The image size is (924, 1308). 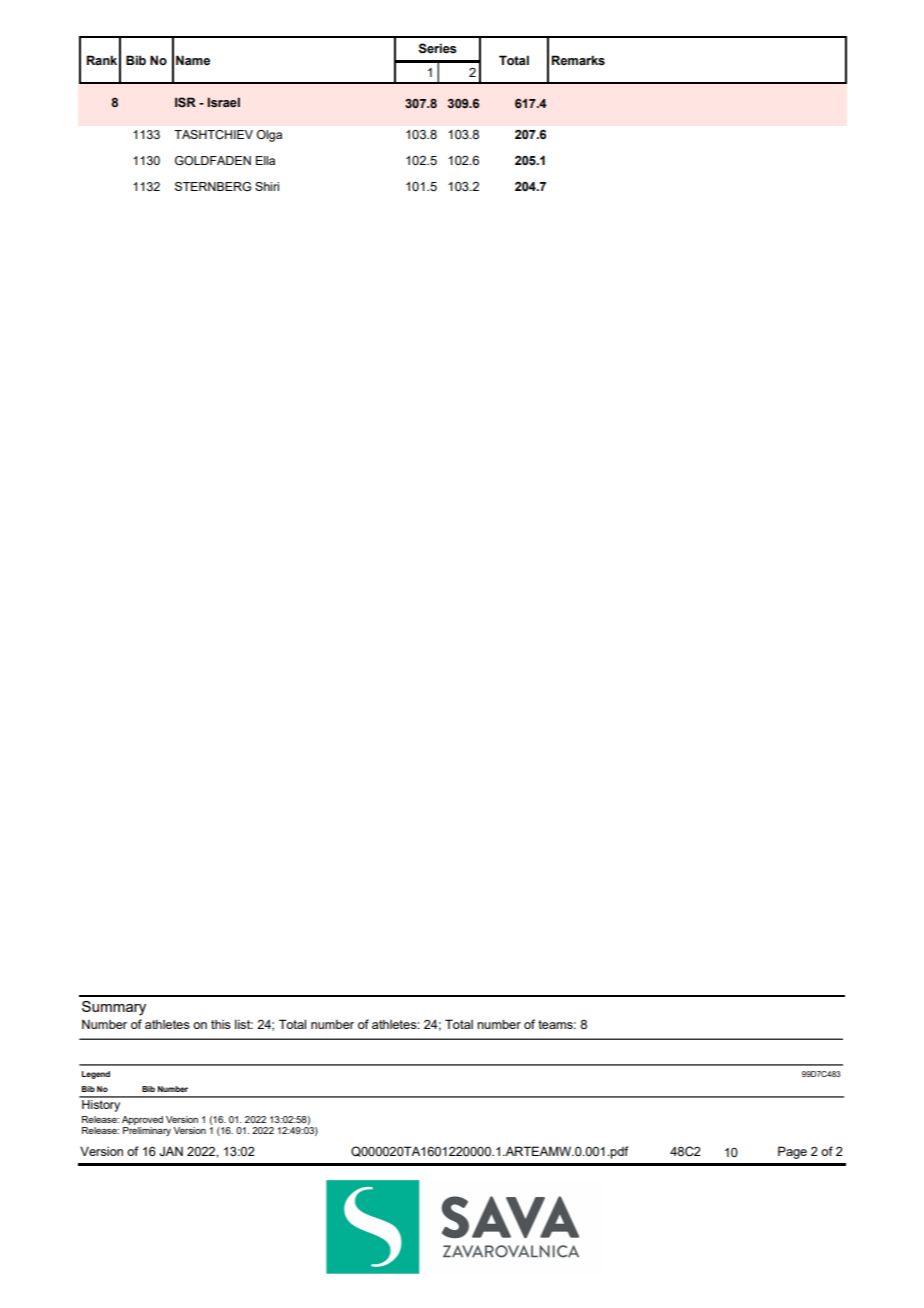 What do you see at coordinates (171, 1151) in the document?
I see `JAN` at bounding box center [171, 1151].
